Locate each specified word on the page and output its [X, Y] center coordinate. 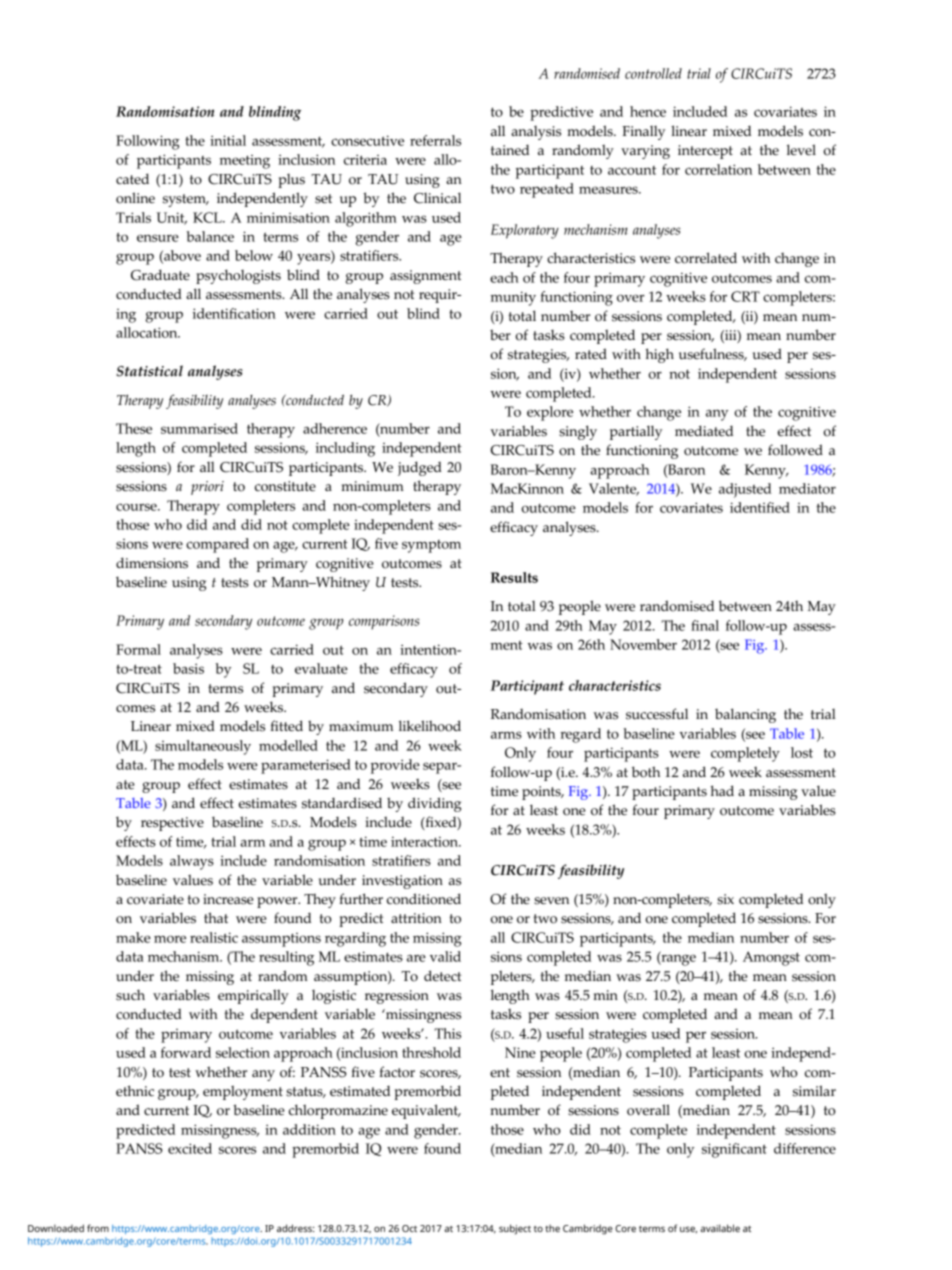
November [643, 644]
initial [228, 140]
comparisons [384, 622]
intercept [705, 152]
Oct [409, 1228]
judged [420, 468]
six [725, 899]
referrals [435, 140]
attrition [416, 918]
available [720, 1228]
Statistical [149, 371]
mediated [704, 430]
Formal [138, 649]
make [133, 937]
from [98, 1228]
